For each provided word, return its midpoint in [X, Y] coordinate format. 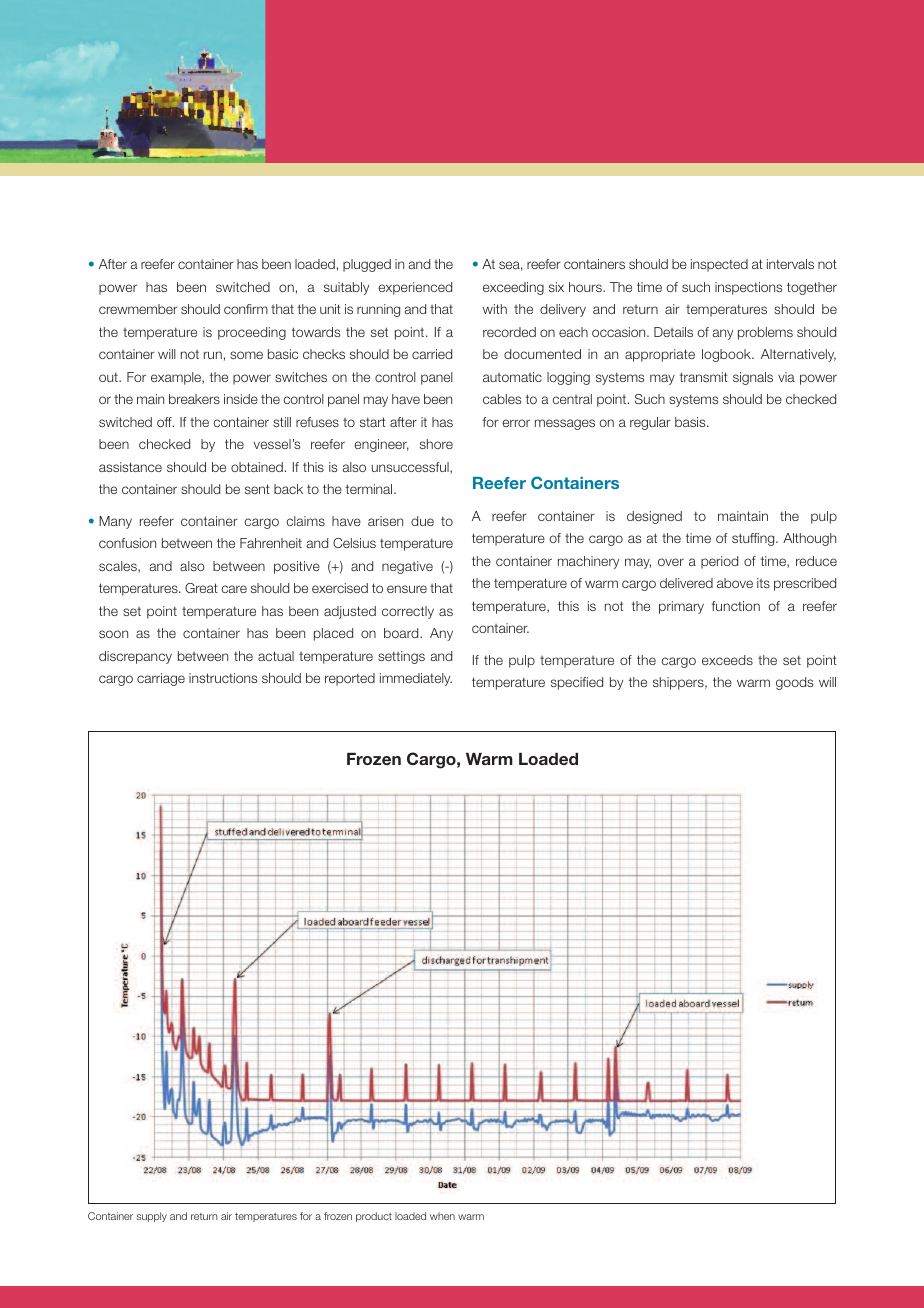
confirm [246, 309]
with [495, 309]
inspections [748, 288]
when [442, 1216]
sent [257, 489]
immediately [416, 679]
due [422, 521]
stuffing [754, 539]
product [374, 1217]
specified [577, 683]
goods [794, 683]
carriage [161, 679]
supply [151, 1217]
